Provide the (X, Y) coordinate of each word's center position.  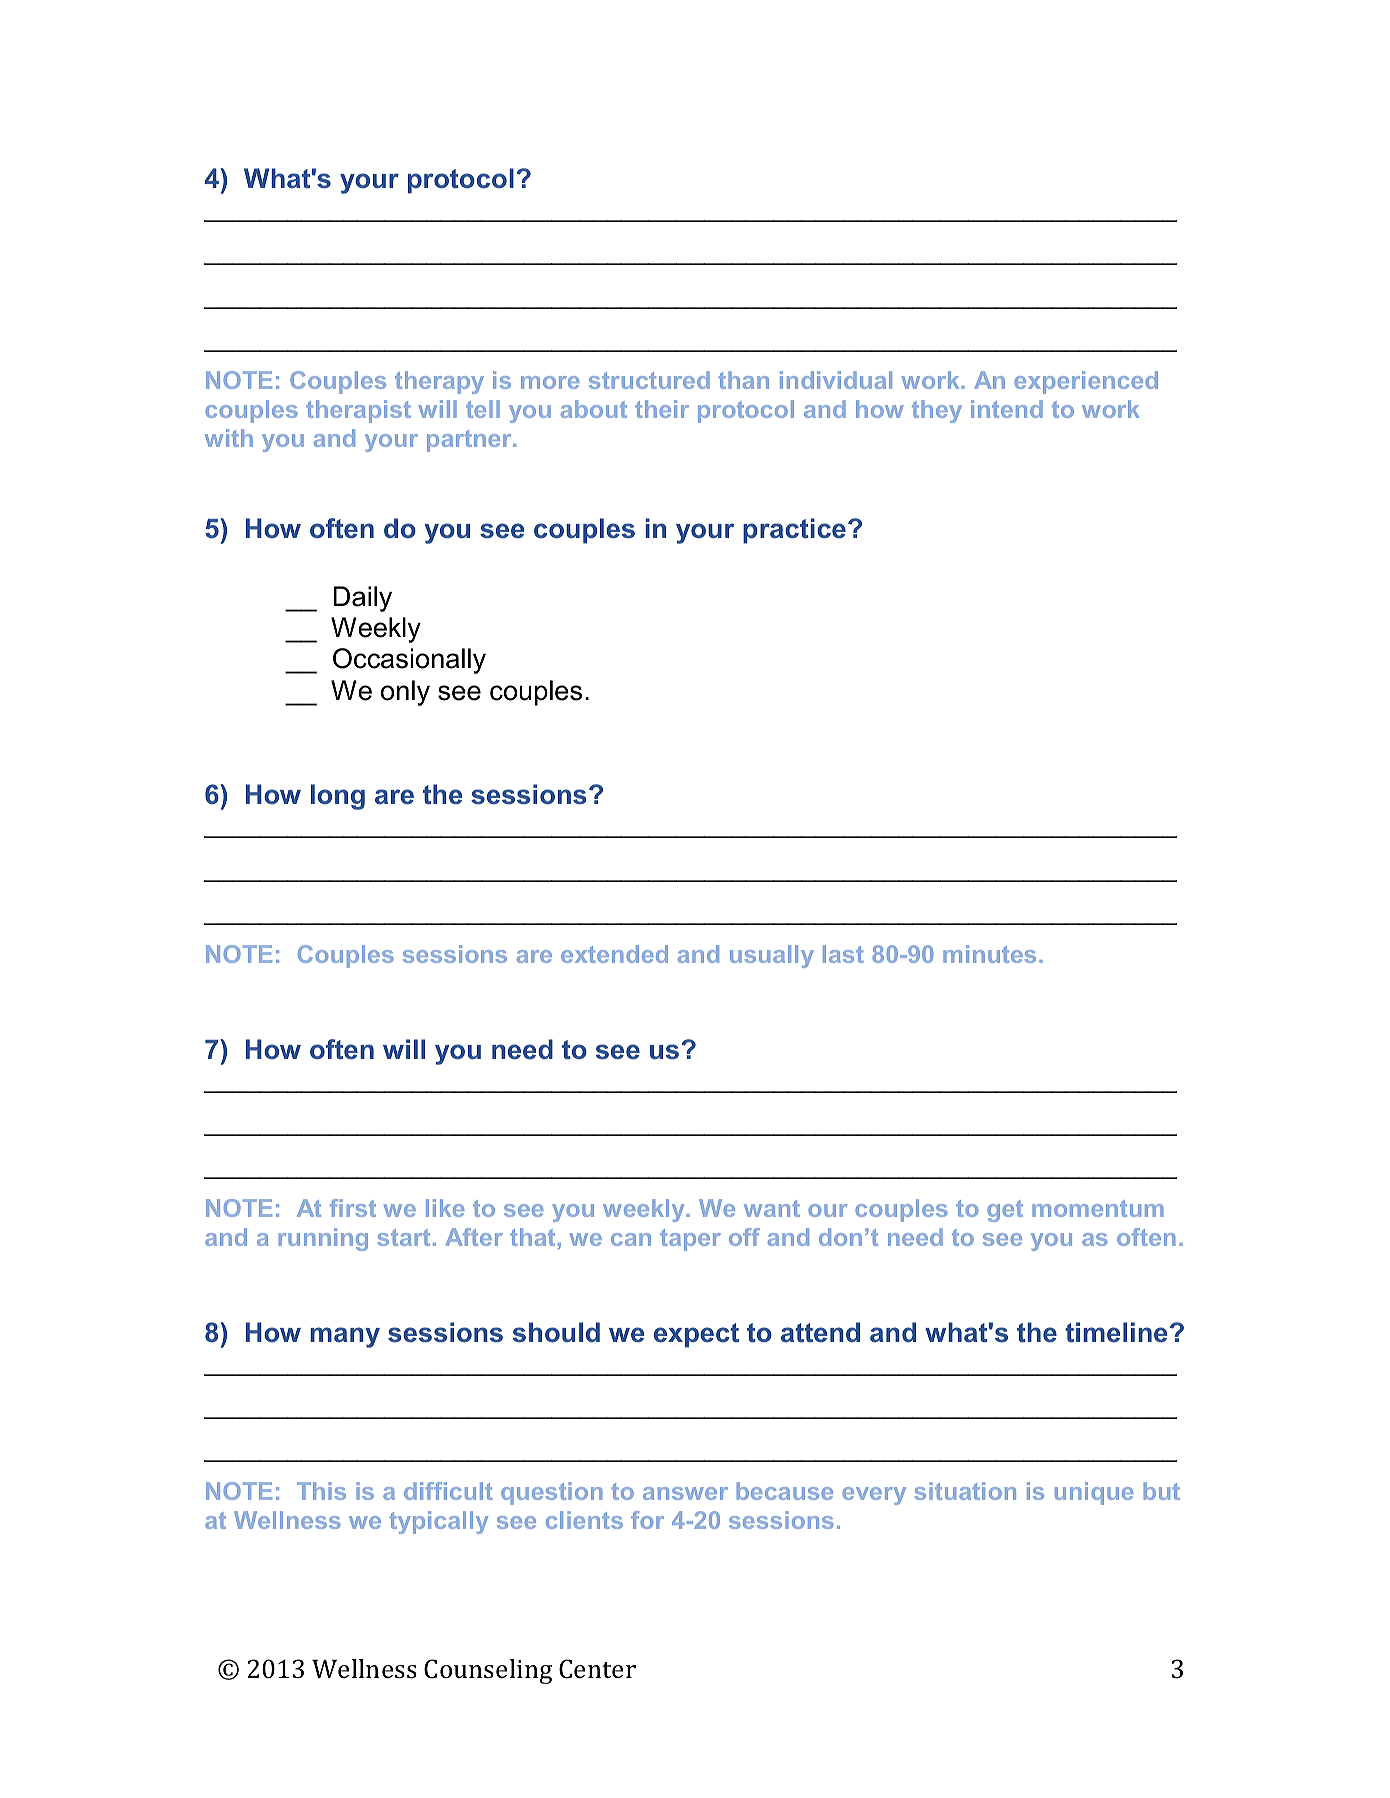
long (338, 797)
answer (685, 1493)
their (662, 409)
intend (1007, 409)
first (353, 1208)
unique (1094, 1493)
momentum (1098, 1208)
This (321, 1491)
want (772, 1208)
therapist (358, 411)
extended (614, 954)
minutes (989, 954)
